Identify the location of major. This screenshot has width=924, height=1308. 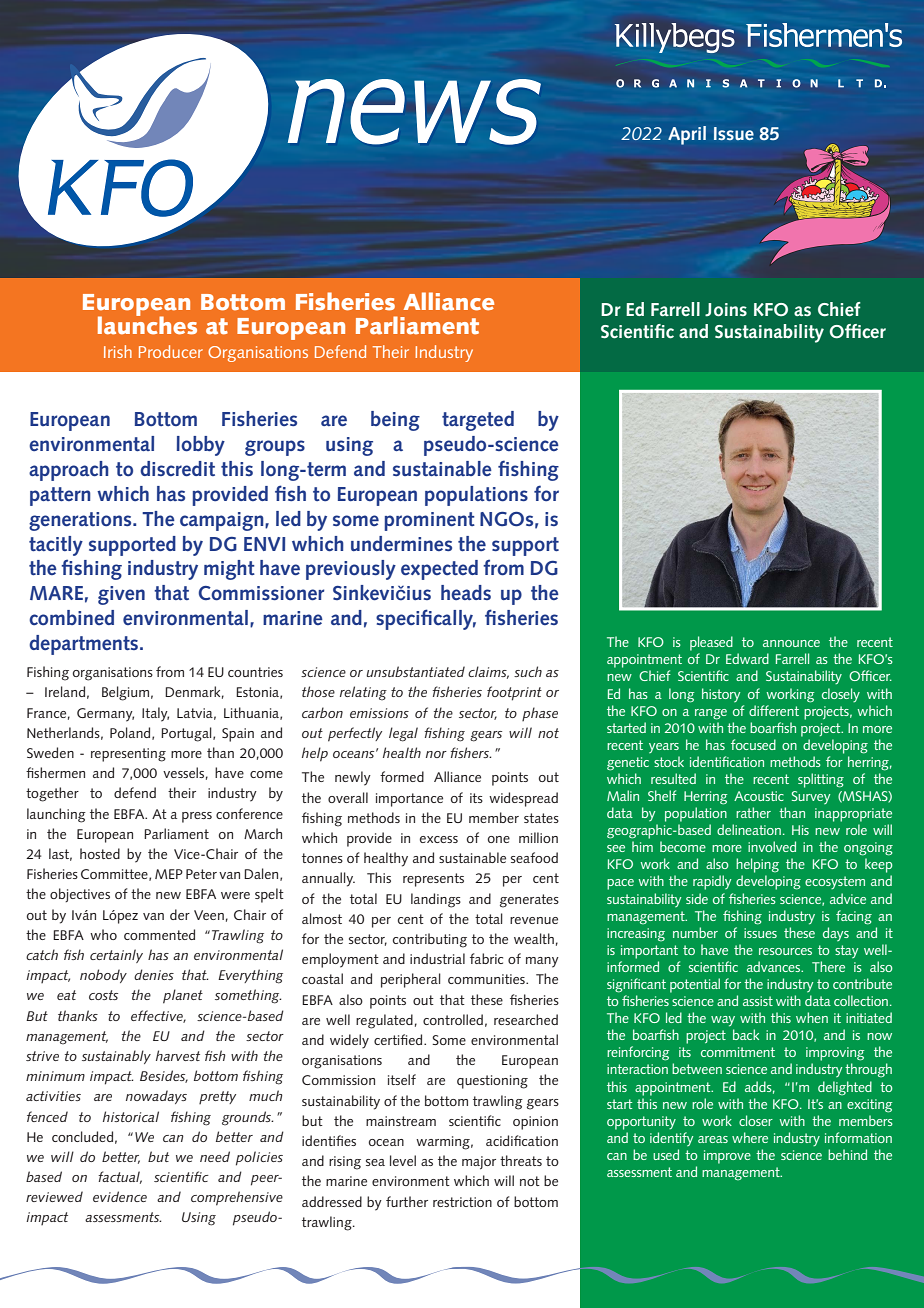
(479, 1163).
